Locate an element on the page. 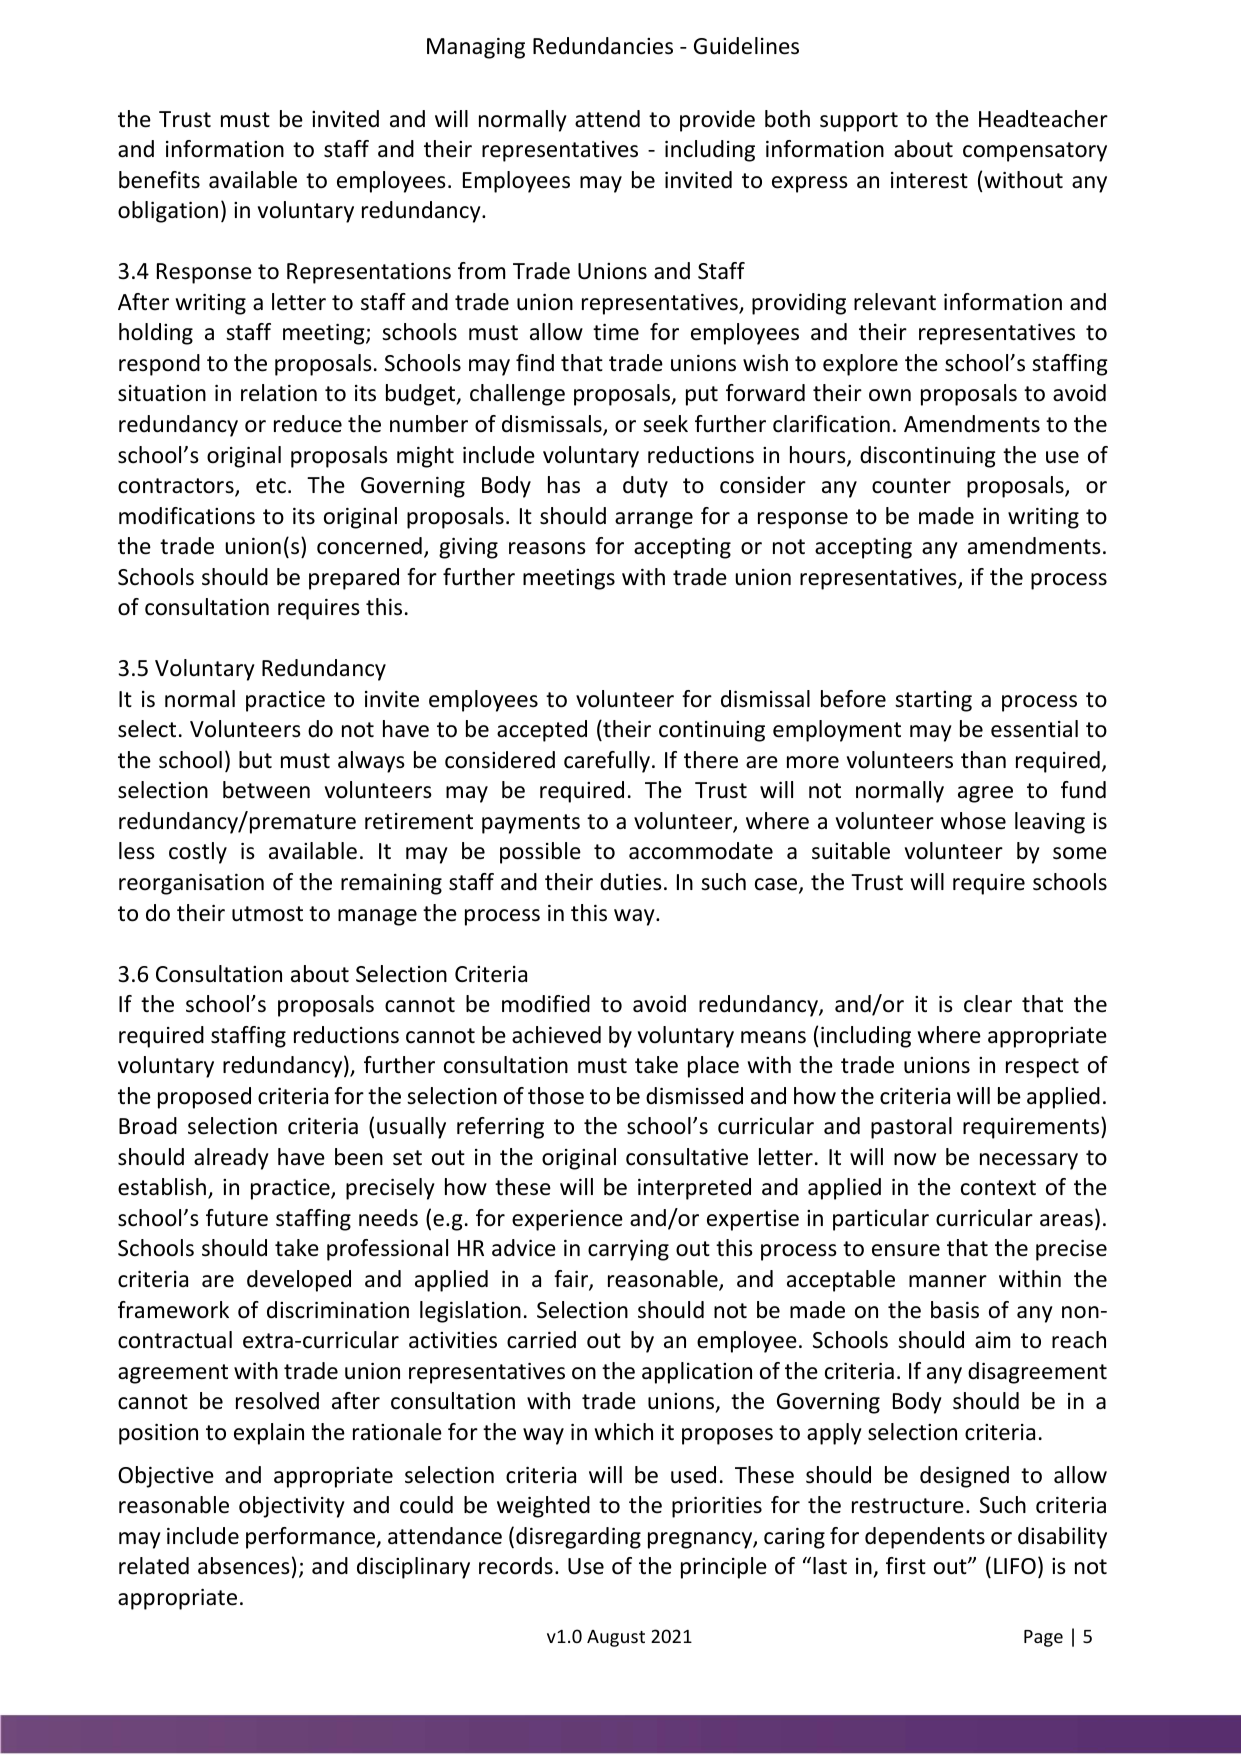  compensatory is located at coordinates (1035, 152).
